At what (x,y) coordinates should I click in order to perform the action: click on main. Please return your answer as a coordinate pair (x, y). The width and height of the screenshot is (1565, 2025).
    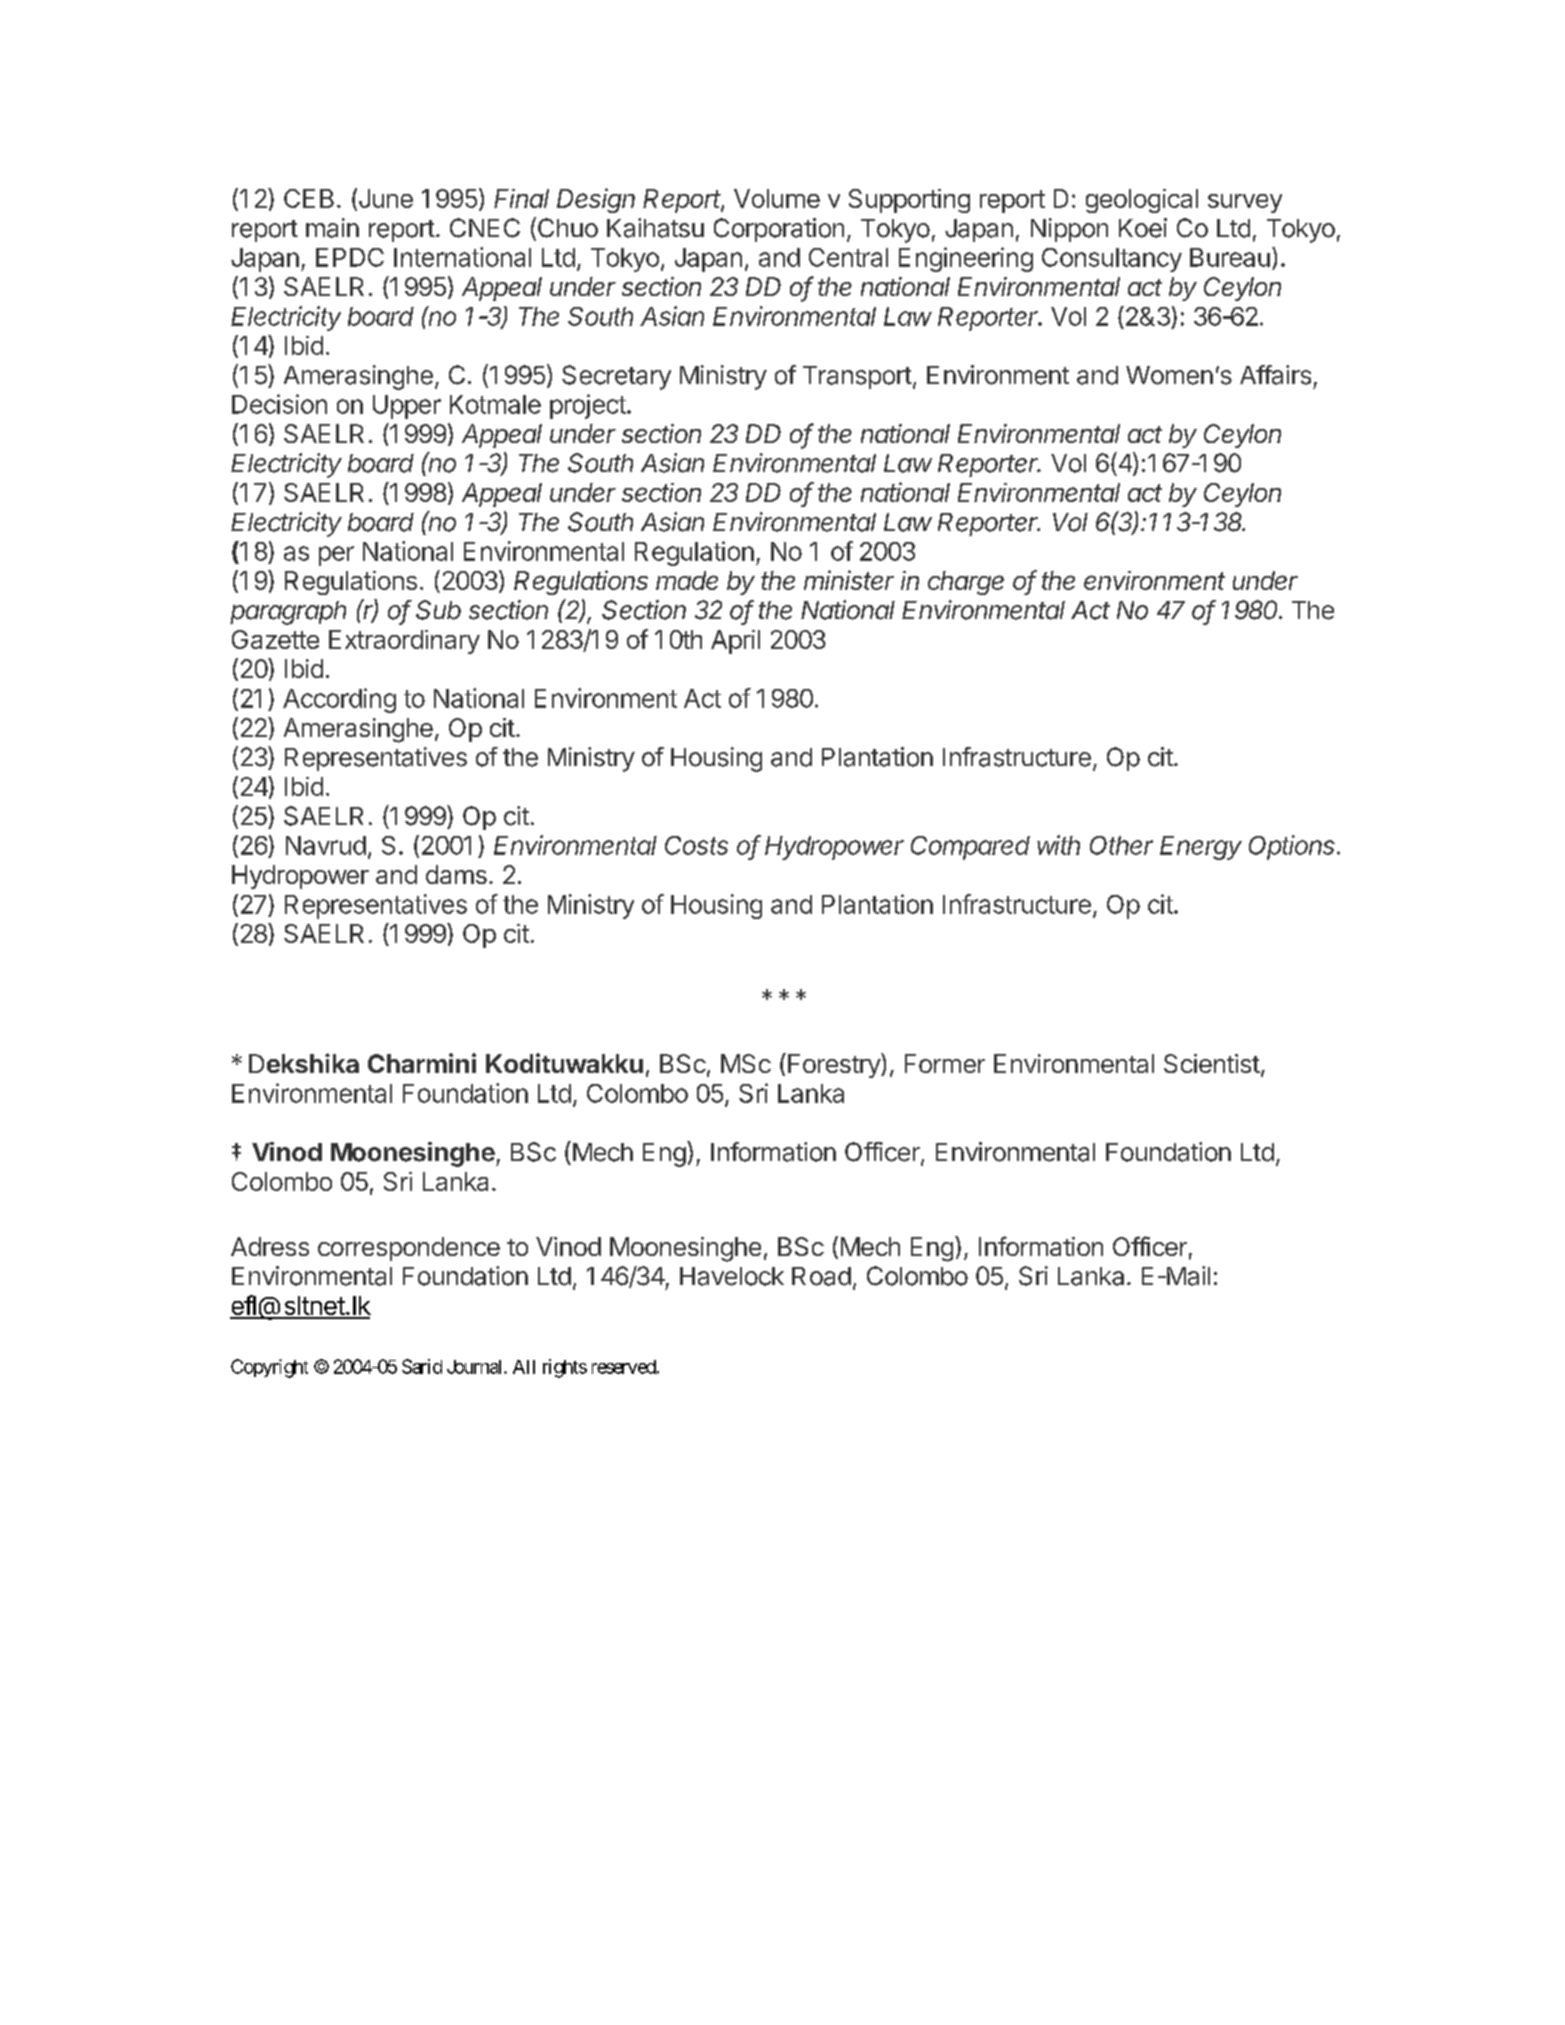
    Looking at the image, I should click on (332, 228).
